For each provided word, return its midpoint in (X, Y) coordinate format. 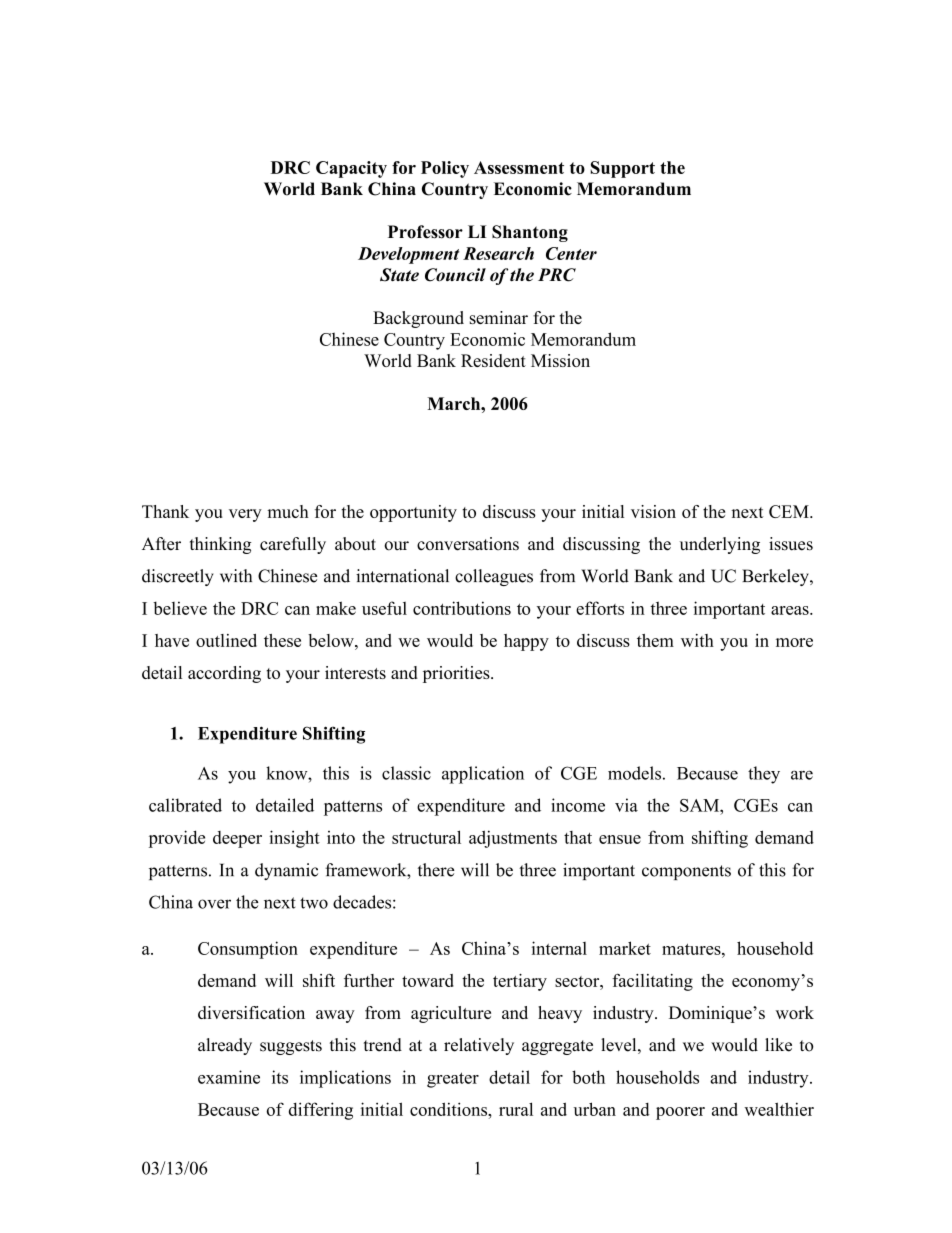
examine (229, 1077)
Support (623, 169)
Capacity (351, 169)
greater (453, 1080)
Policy (445, 169)
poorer (680, 1113)
